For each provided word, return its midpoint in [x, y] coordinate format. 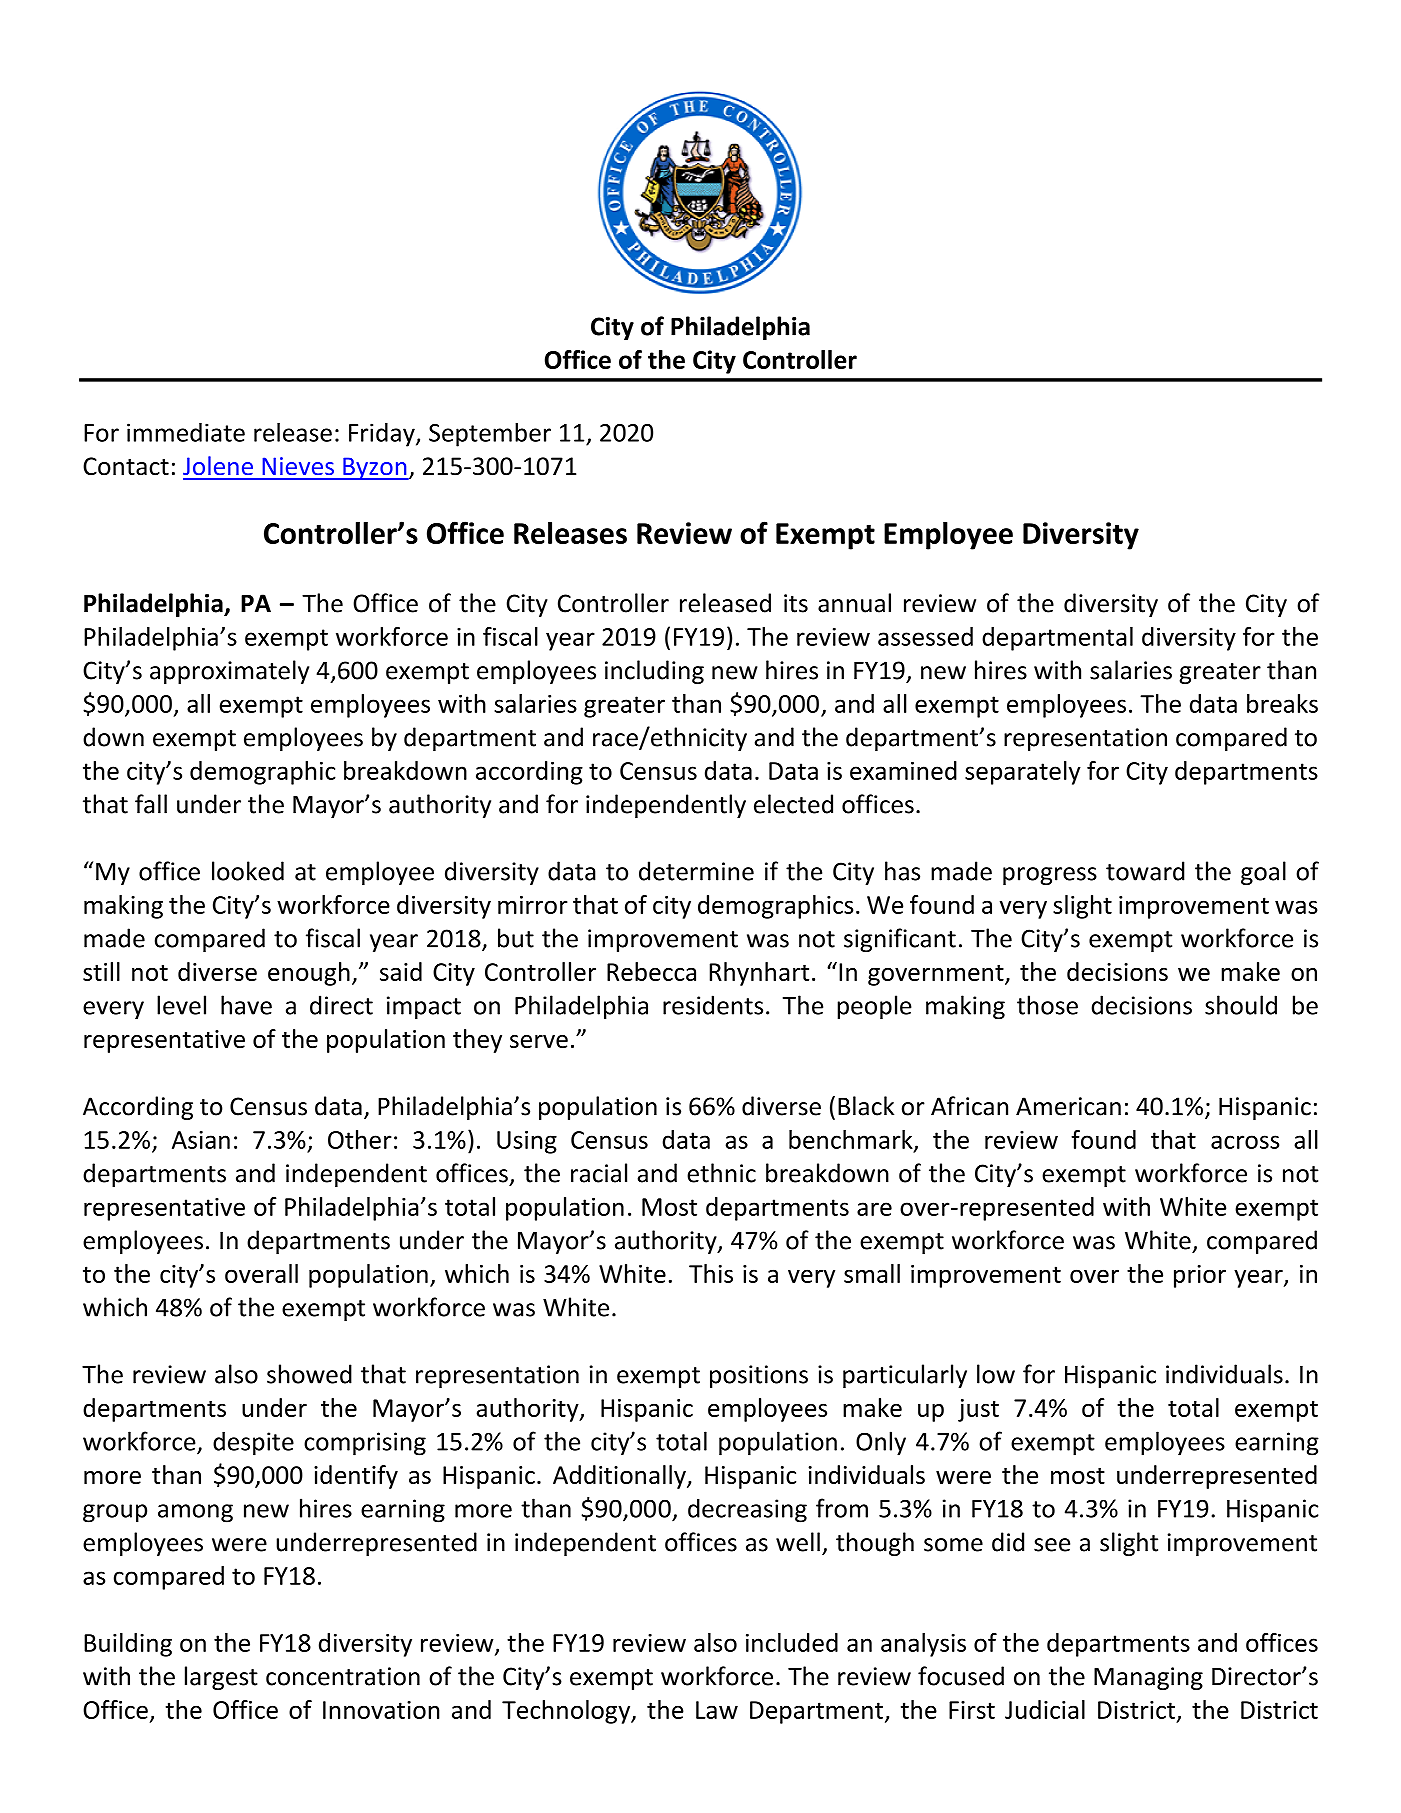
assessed [925, 636]
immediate [186, 432]
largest [221, 1678]
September [490, 435]
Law [717, 1710]
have [246, 1005]
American [1068, 1106]
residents [713, 1005]
